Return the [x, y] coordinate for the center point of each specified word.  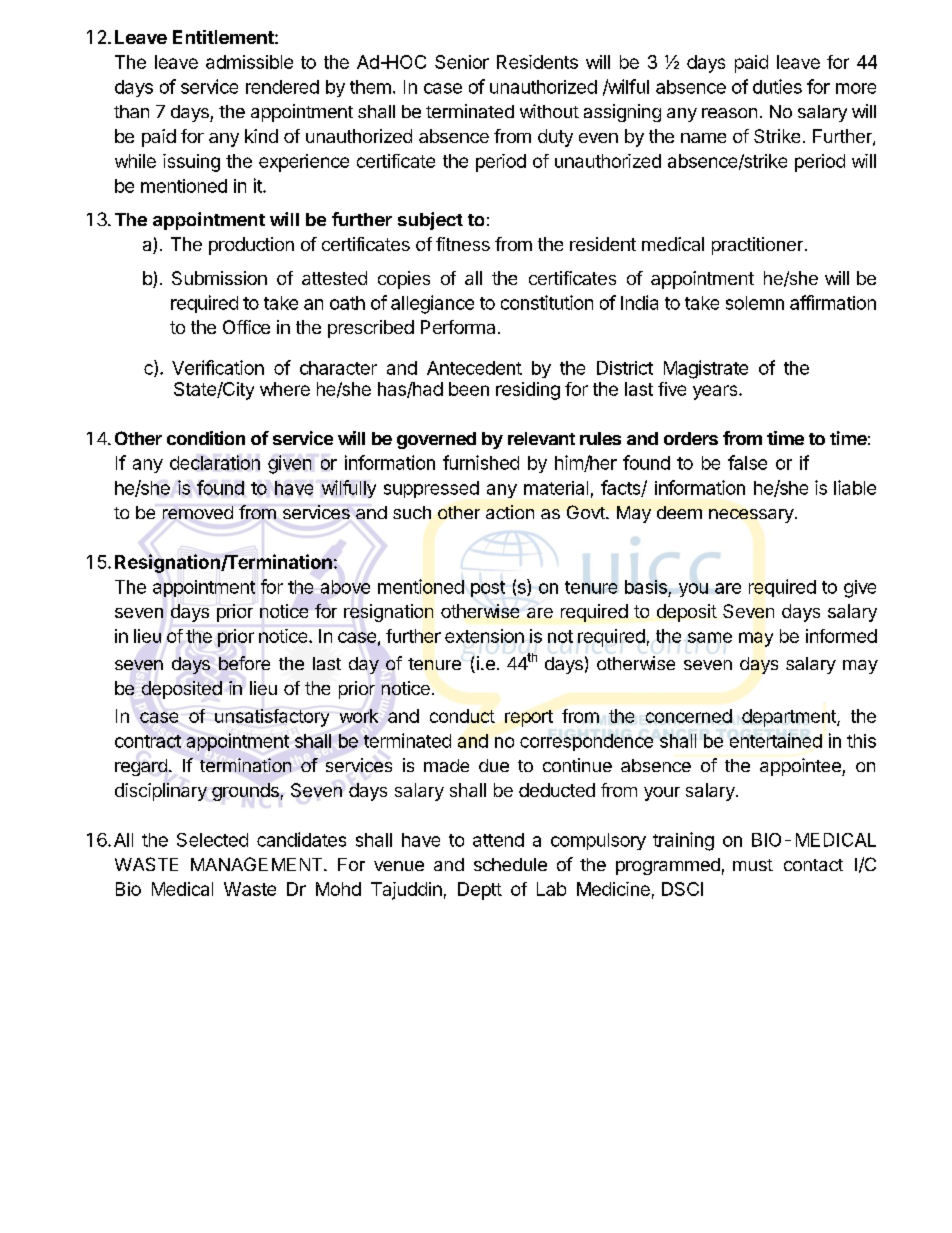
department [790, 718]
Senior [462, 62]
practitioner [757, 246]
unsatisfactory [272, 718]
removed [198, 512]
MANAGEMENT [258, 864]
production [251, 246]
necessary [751, 516]
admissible [249, 62]
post [488, 589]
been [469, 389]
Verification [218, 367]
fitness [463, 244]
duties [777, 86]
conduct [462, 716]
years [716, 392]
